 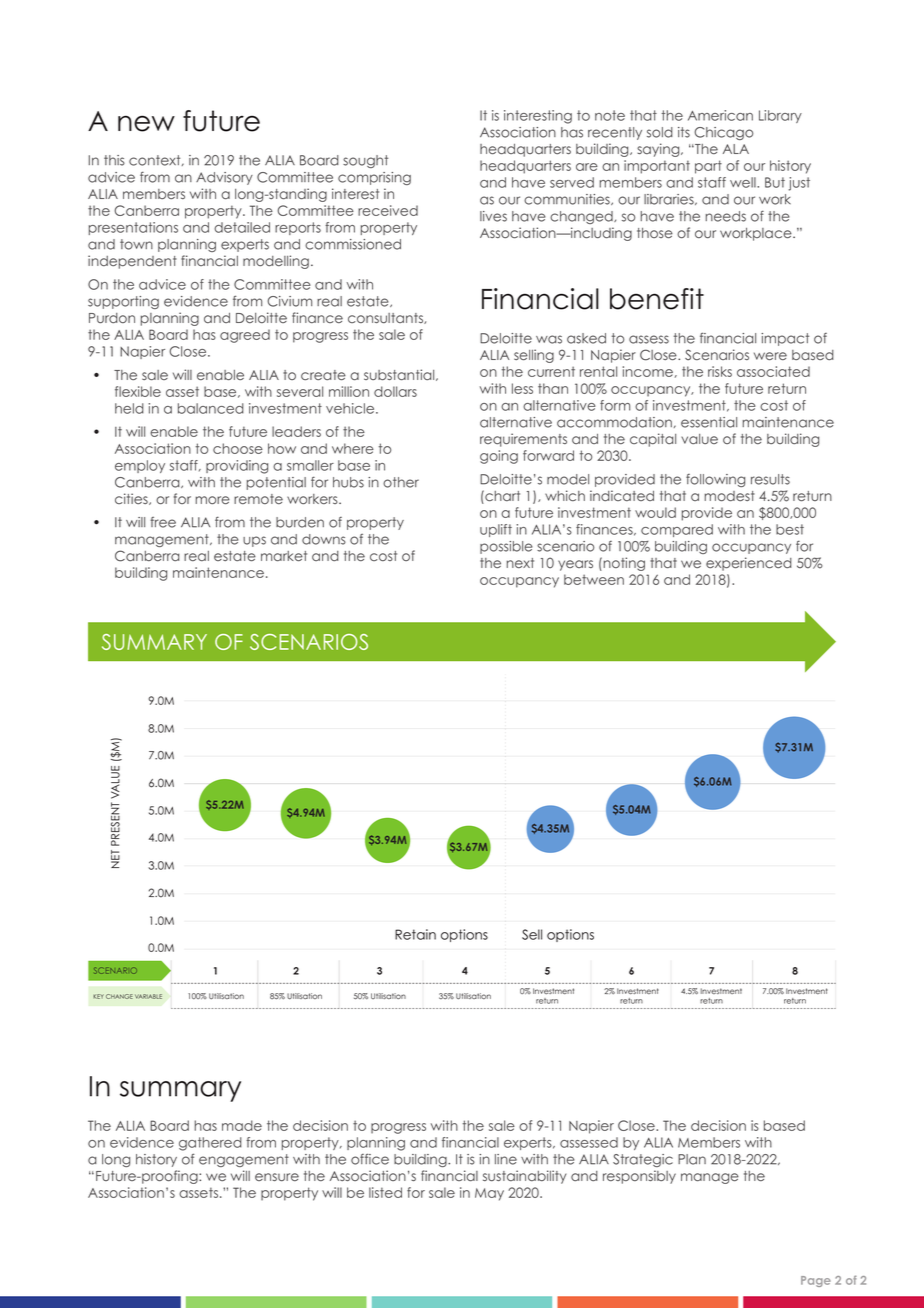 What do you see at coordinates (749, 564) in the screenshot?
I see `experienced` at bounding box center [749, 564].
